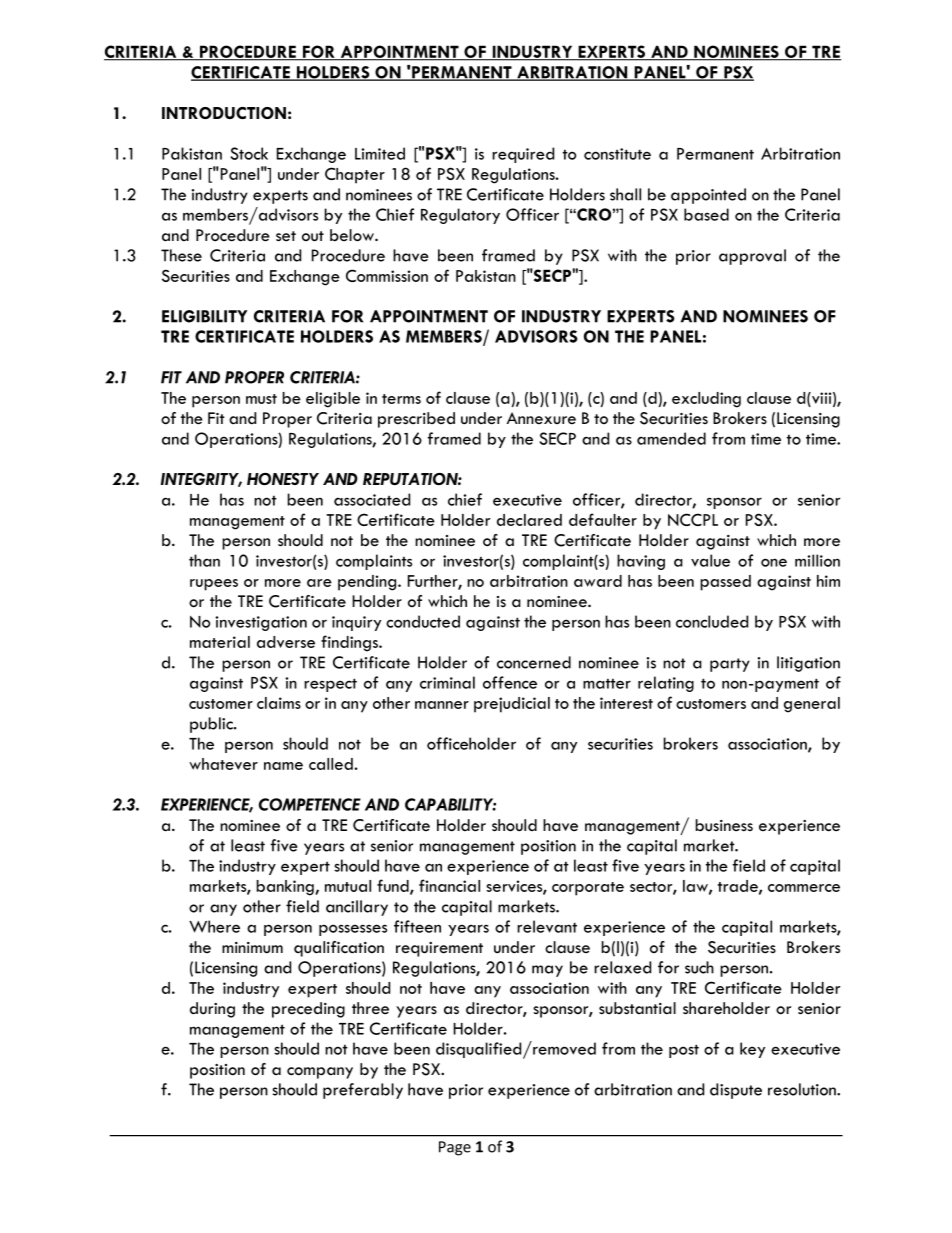 The image size is (952, 1233). Describe the element at coordinates (261, 399) in the screenshot. I see `must` at that location.
